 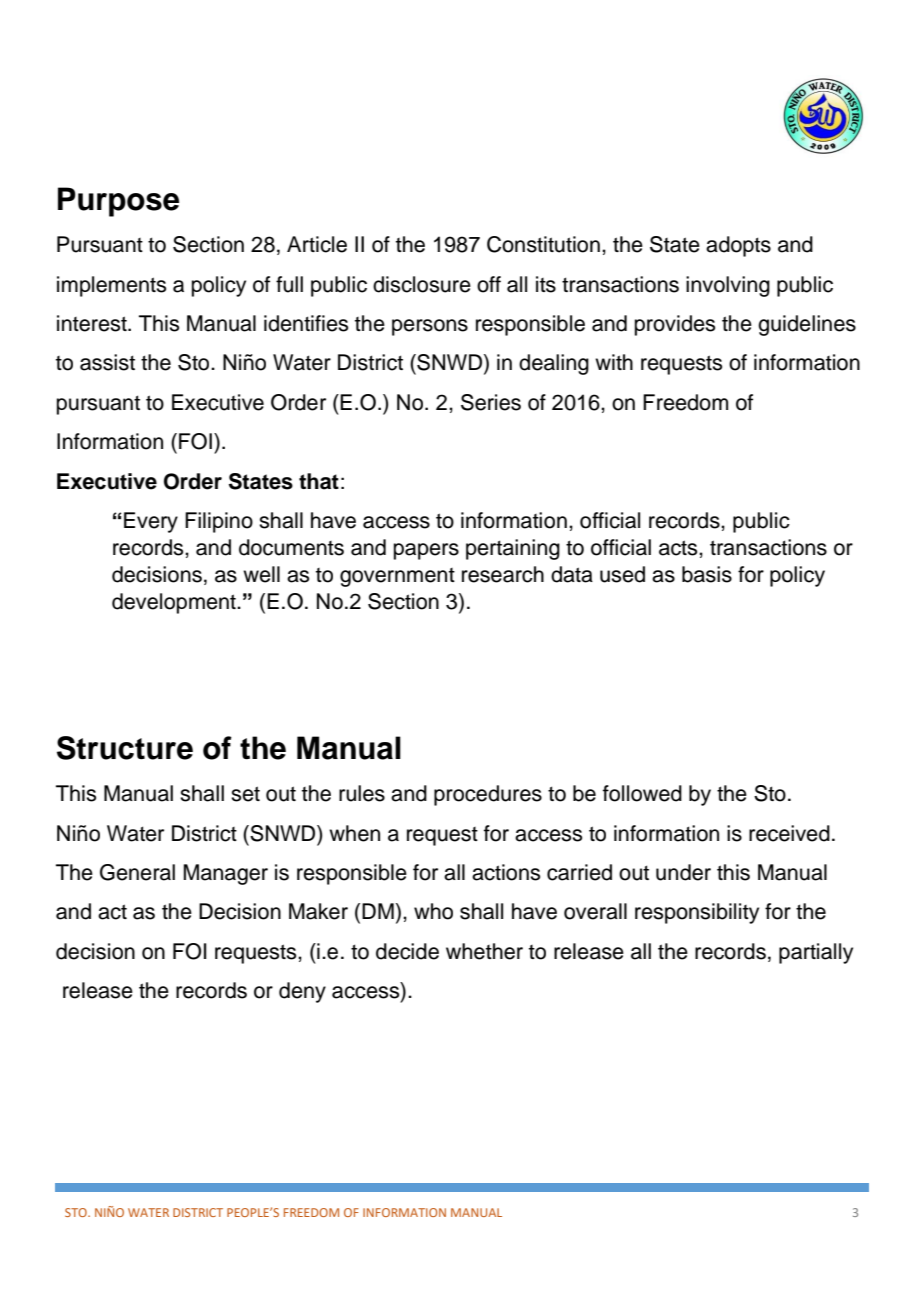 What do you see at coordinates (151, 522) in the screenshot?
I see `Every` at bounding box center [151, 522].
